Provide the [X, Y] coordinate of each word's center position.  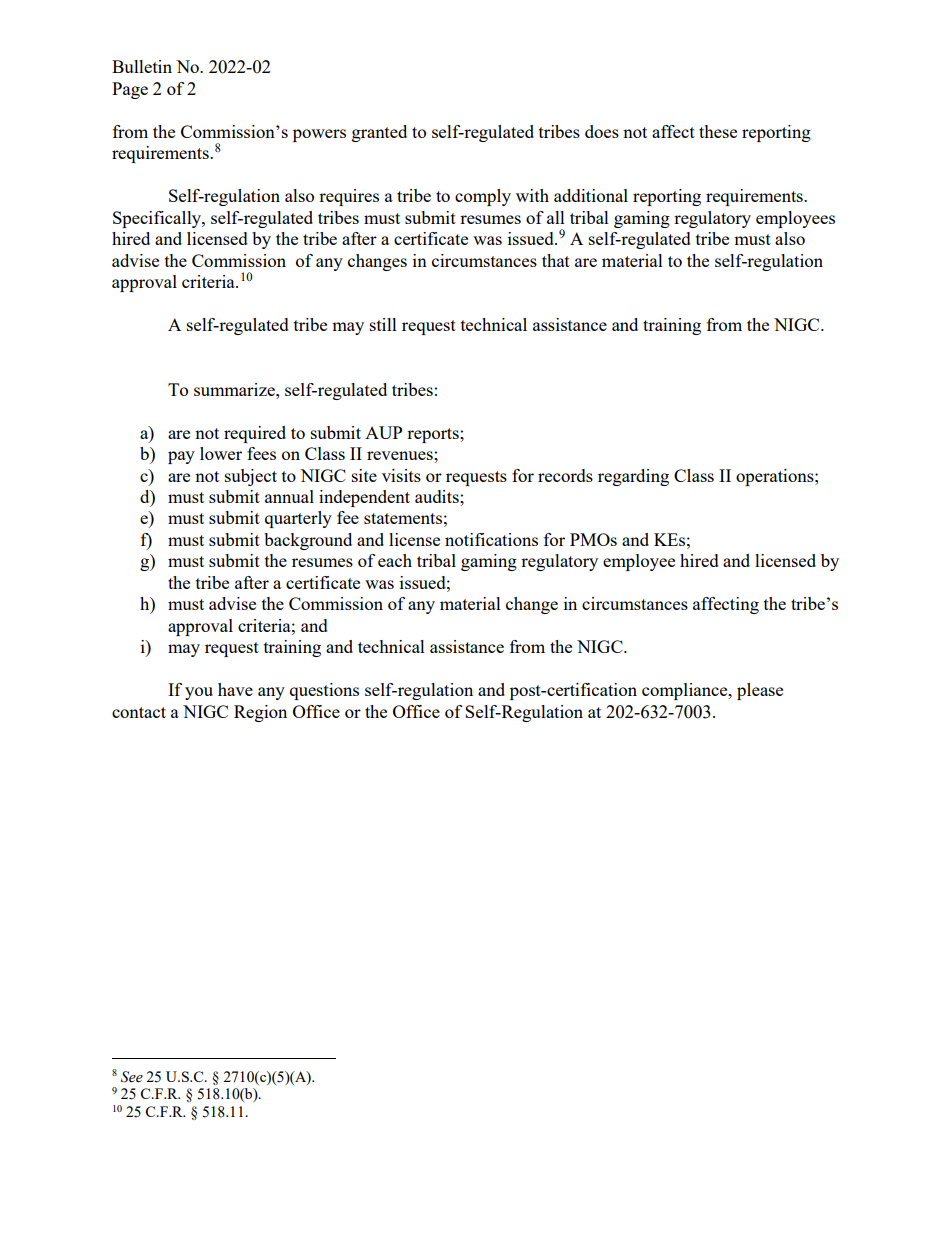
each [395, 560]
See [132, 1077]
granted [379, 133]
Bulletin [142, 66]
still [383, 324]
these [718, 131]
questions [324, 691]
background [308, 541]
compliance [686, 691]
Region [260, 713]
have [235, 689]
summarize [235, 389]
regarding [633, 477]
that [556, 260]
